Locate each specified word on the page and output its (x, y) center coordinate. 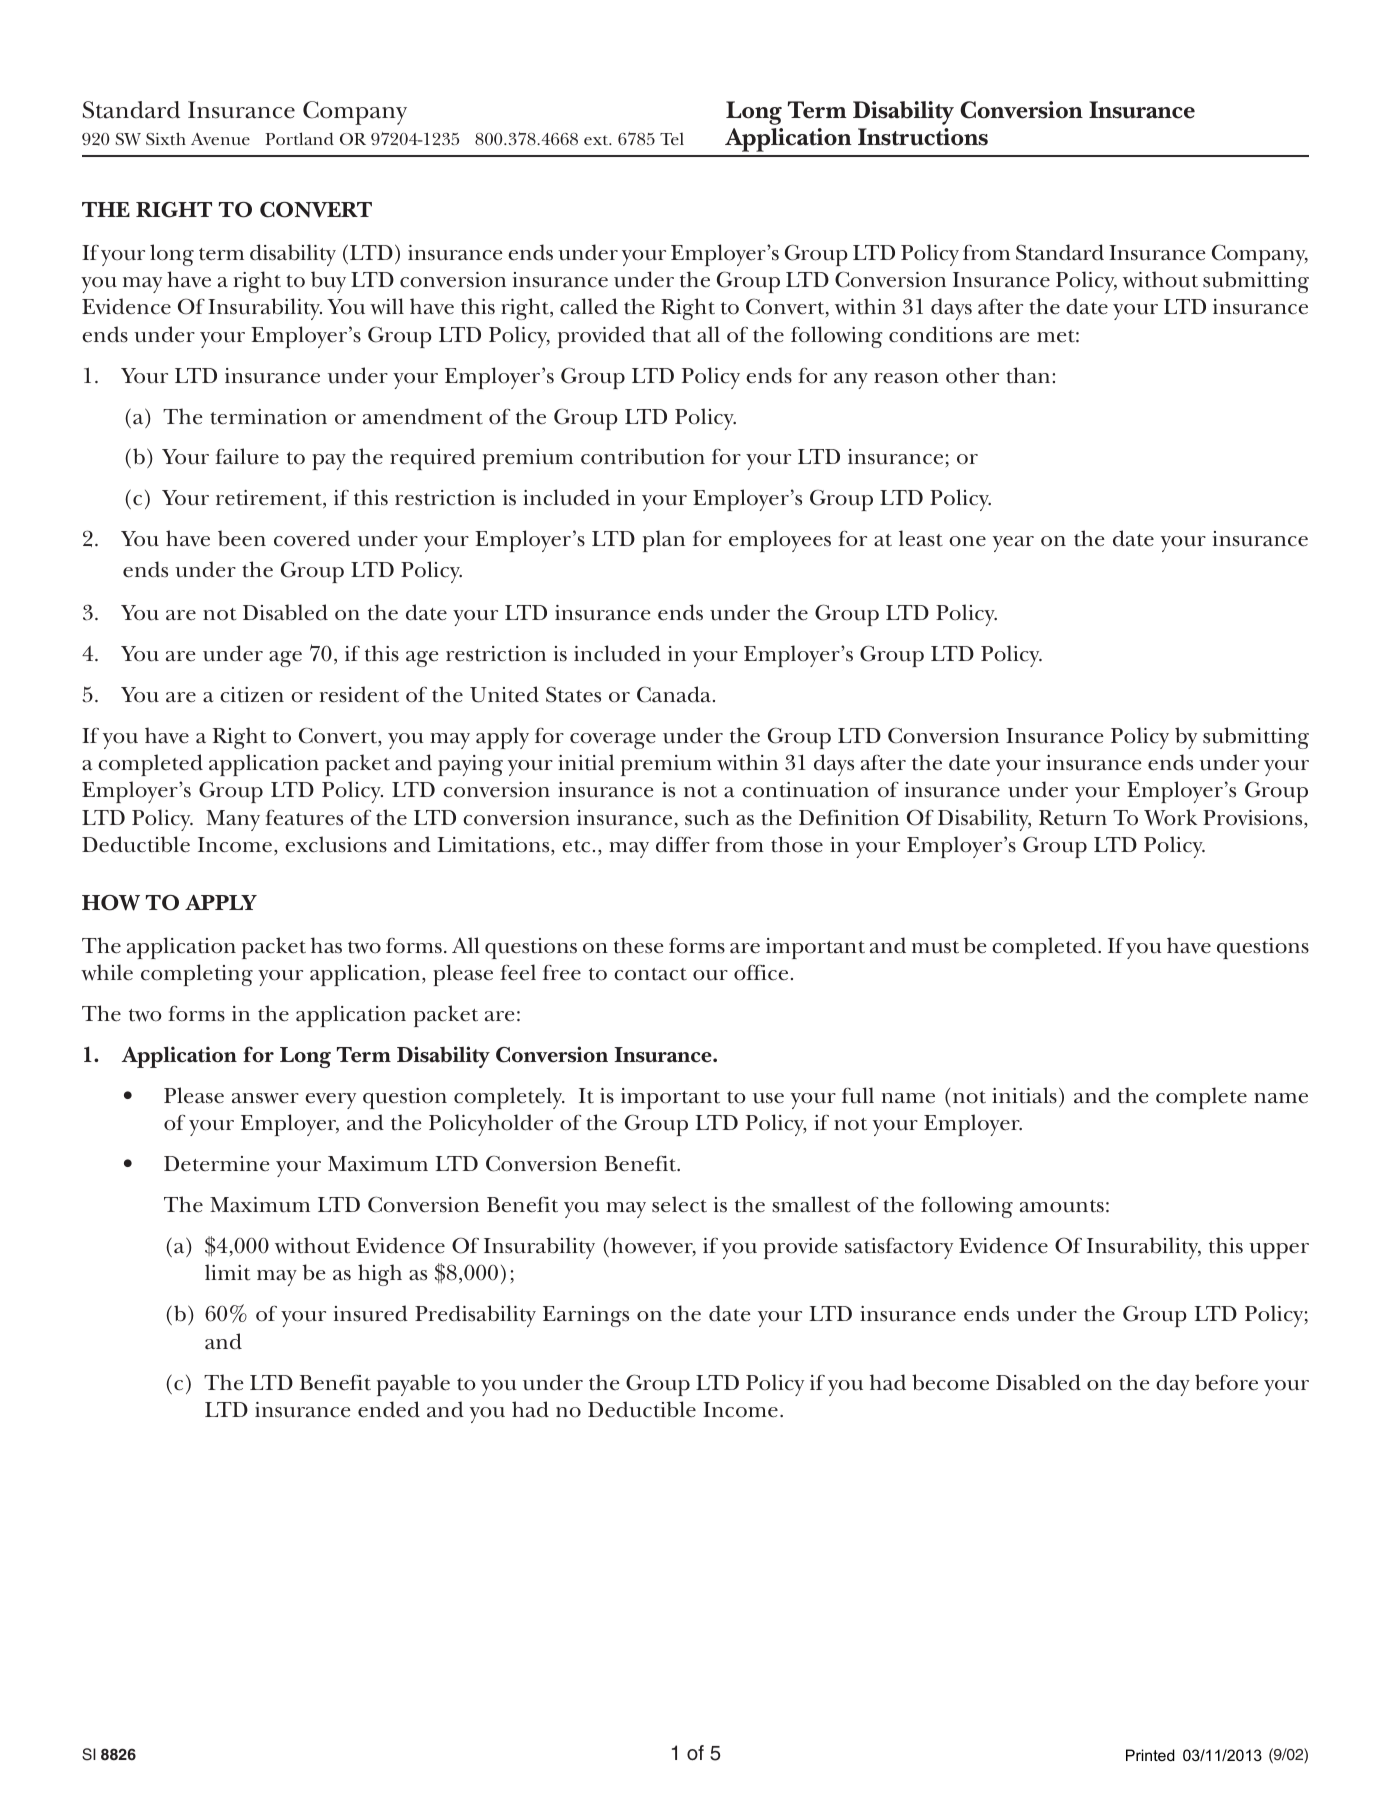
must (935, 947)
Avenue (220, 139)
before (1226, 1382)
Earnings (586, 1316)
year (1013, 544)
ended (389, 1409)
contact (650, 974)
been (242, 538)
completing (197, 975)
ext (597, 140)
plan (664, 541)
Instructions (923, 137)
